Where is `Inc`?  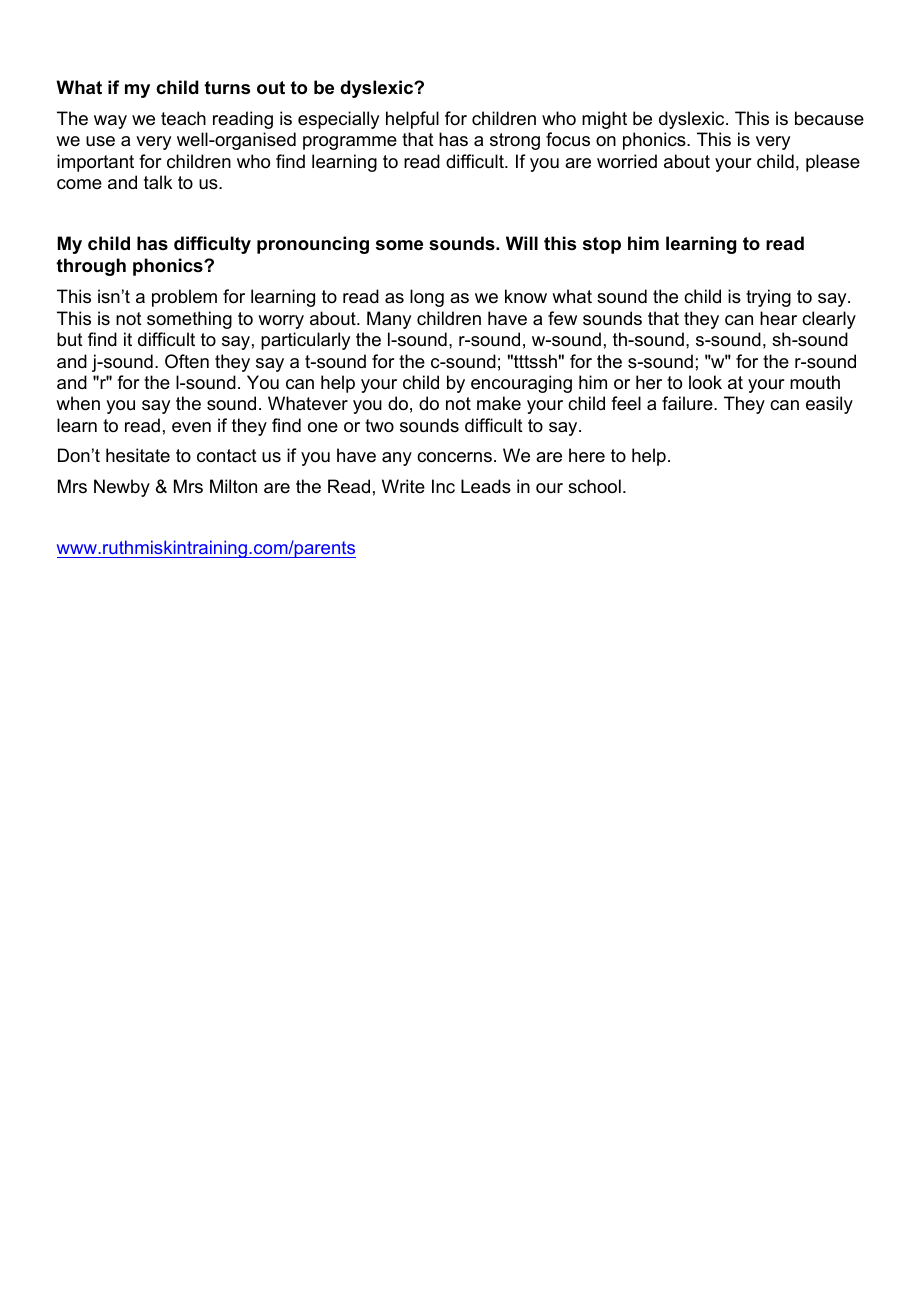 Inc is located at coordinates (443, 486).
